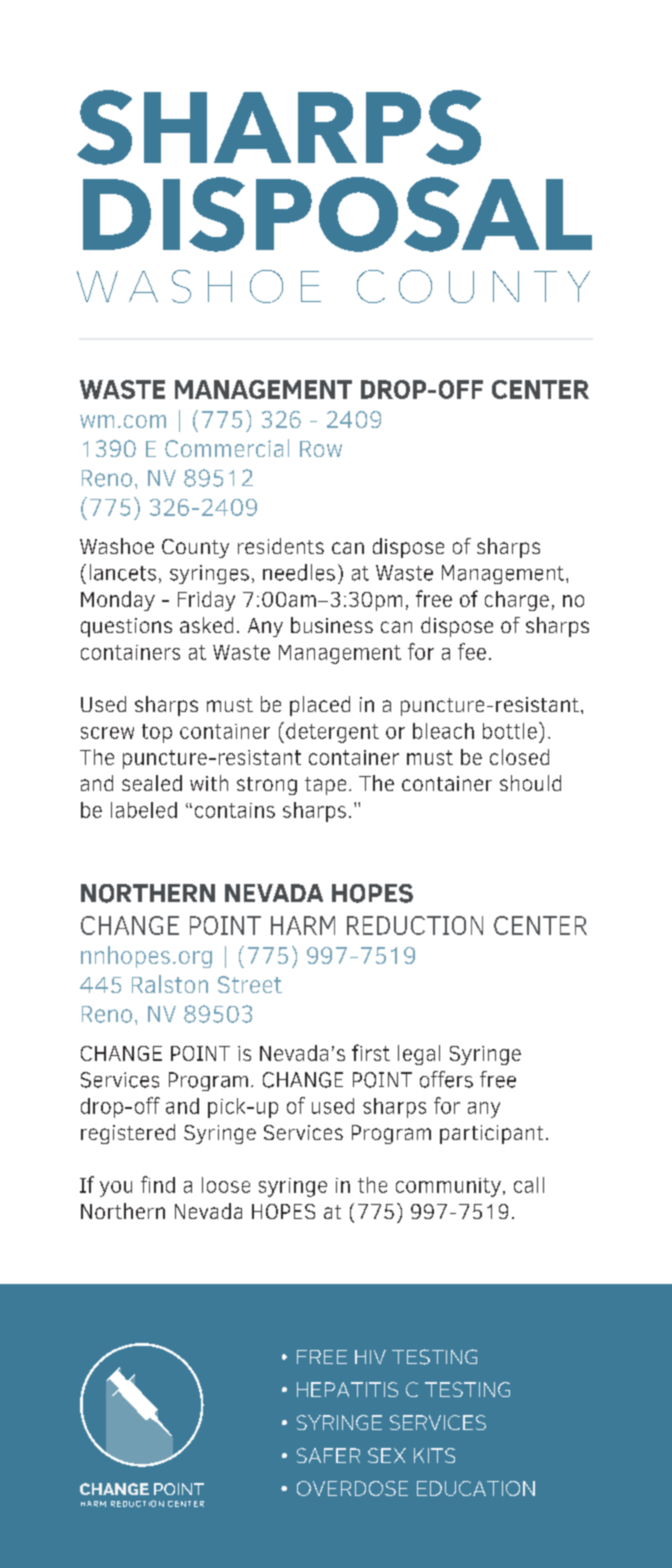  What do you see at coordinates (227, 448) in the image?
I see `Commercial` at bounding box center [227, 448].
